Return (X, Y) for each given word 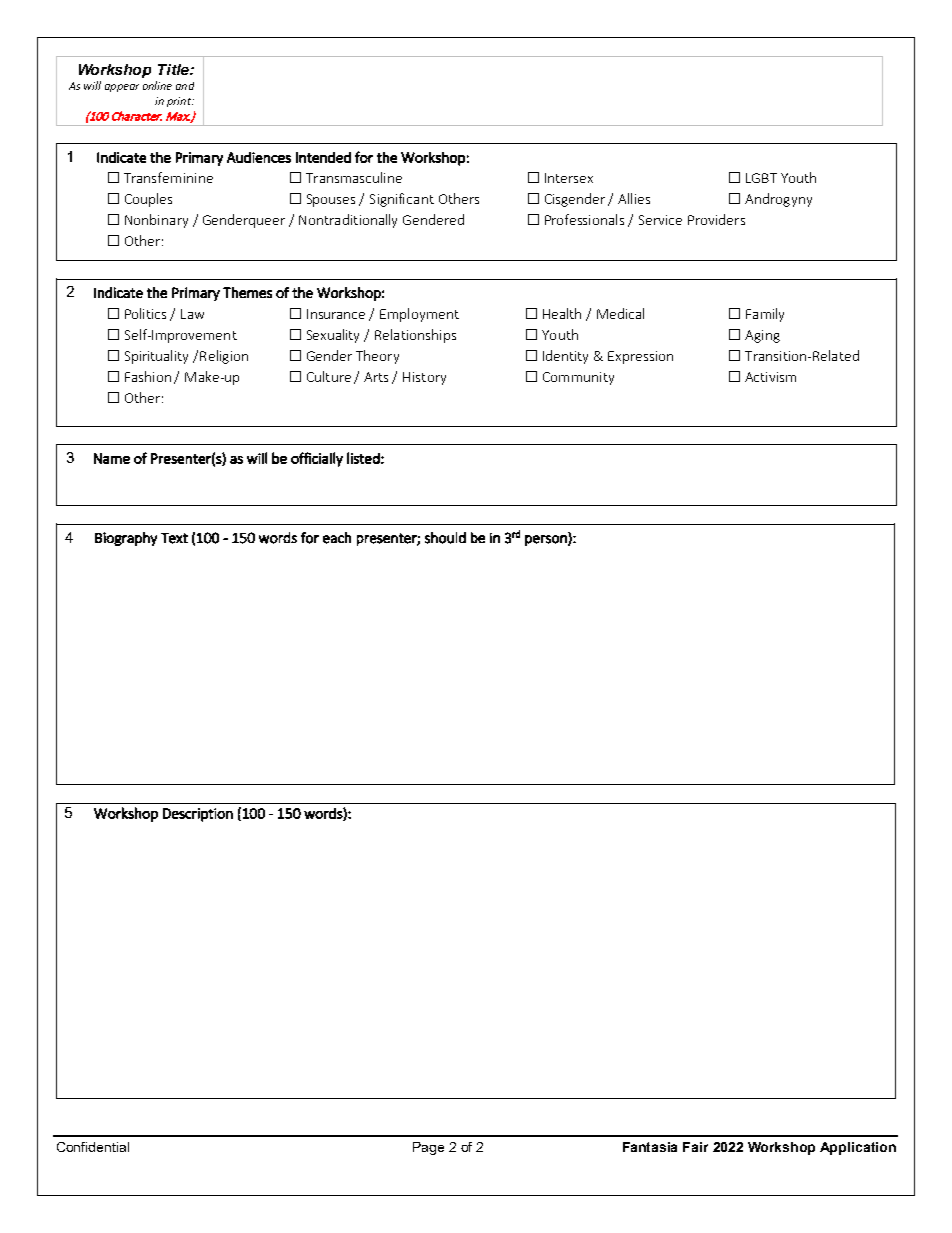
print (180, 102)
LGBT (761, 178)
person (547, 540)
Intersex (569, 178)
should (445, 538)
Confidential (93, 1147)
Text (174, 538)
